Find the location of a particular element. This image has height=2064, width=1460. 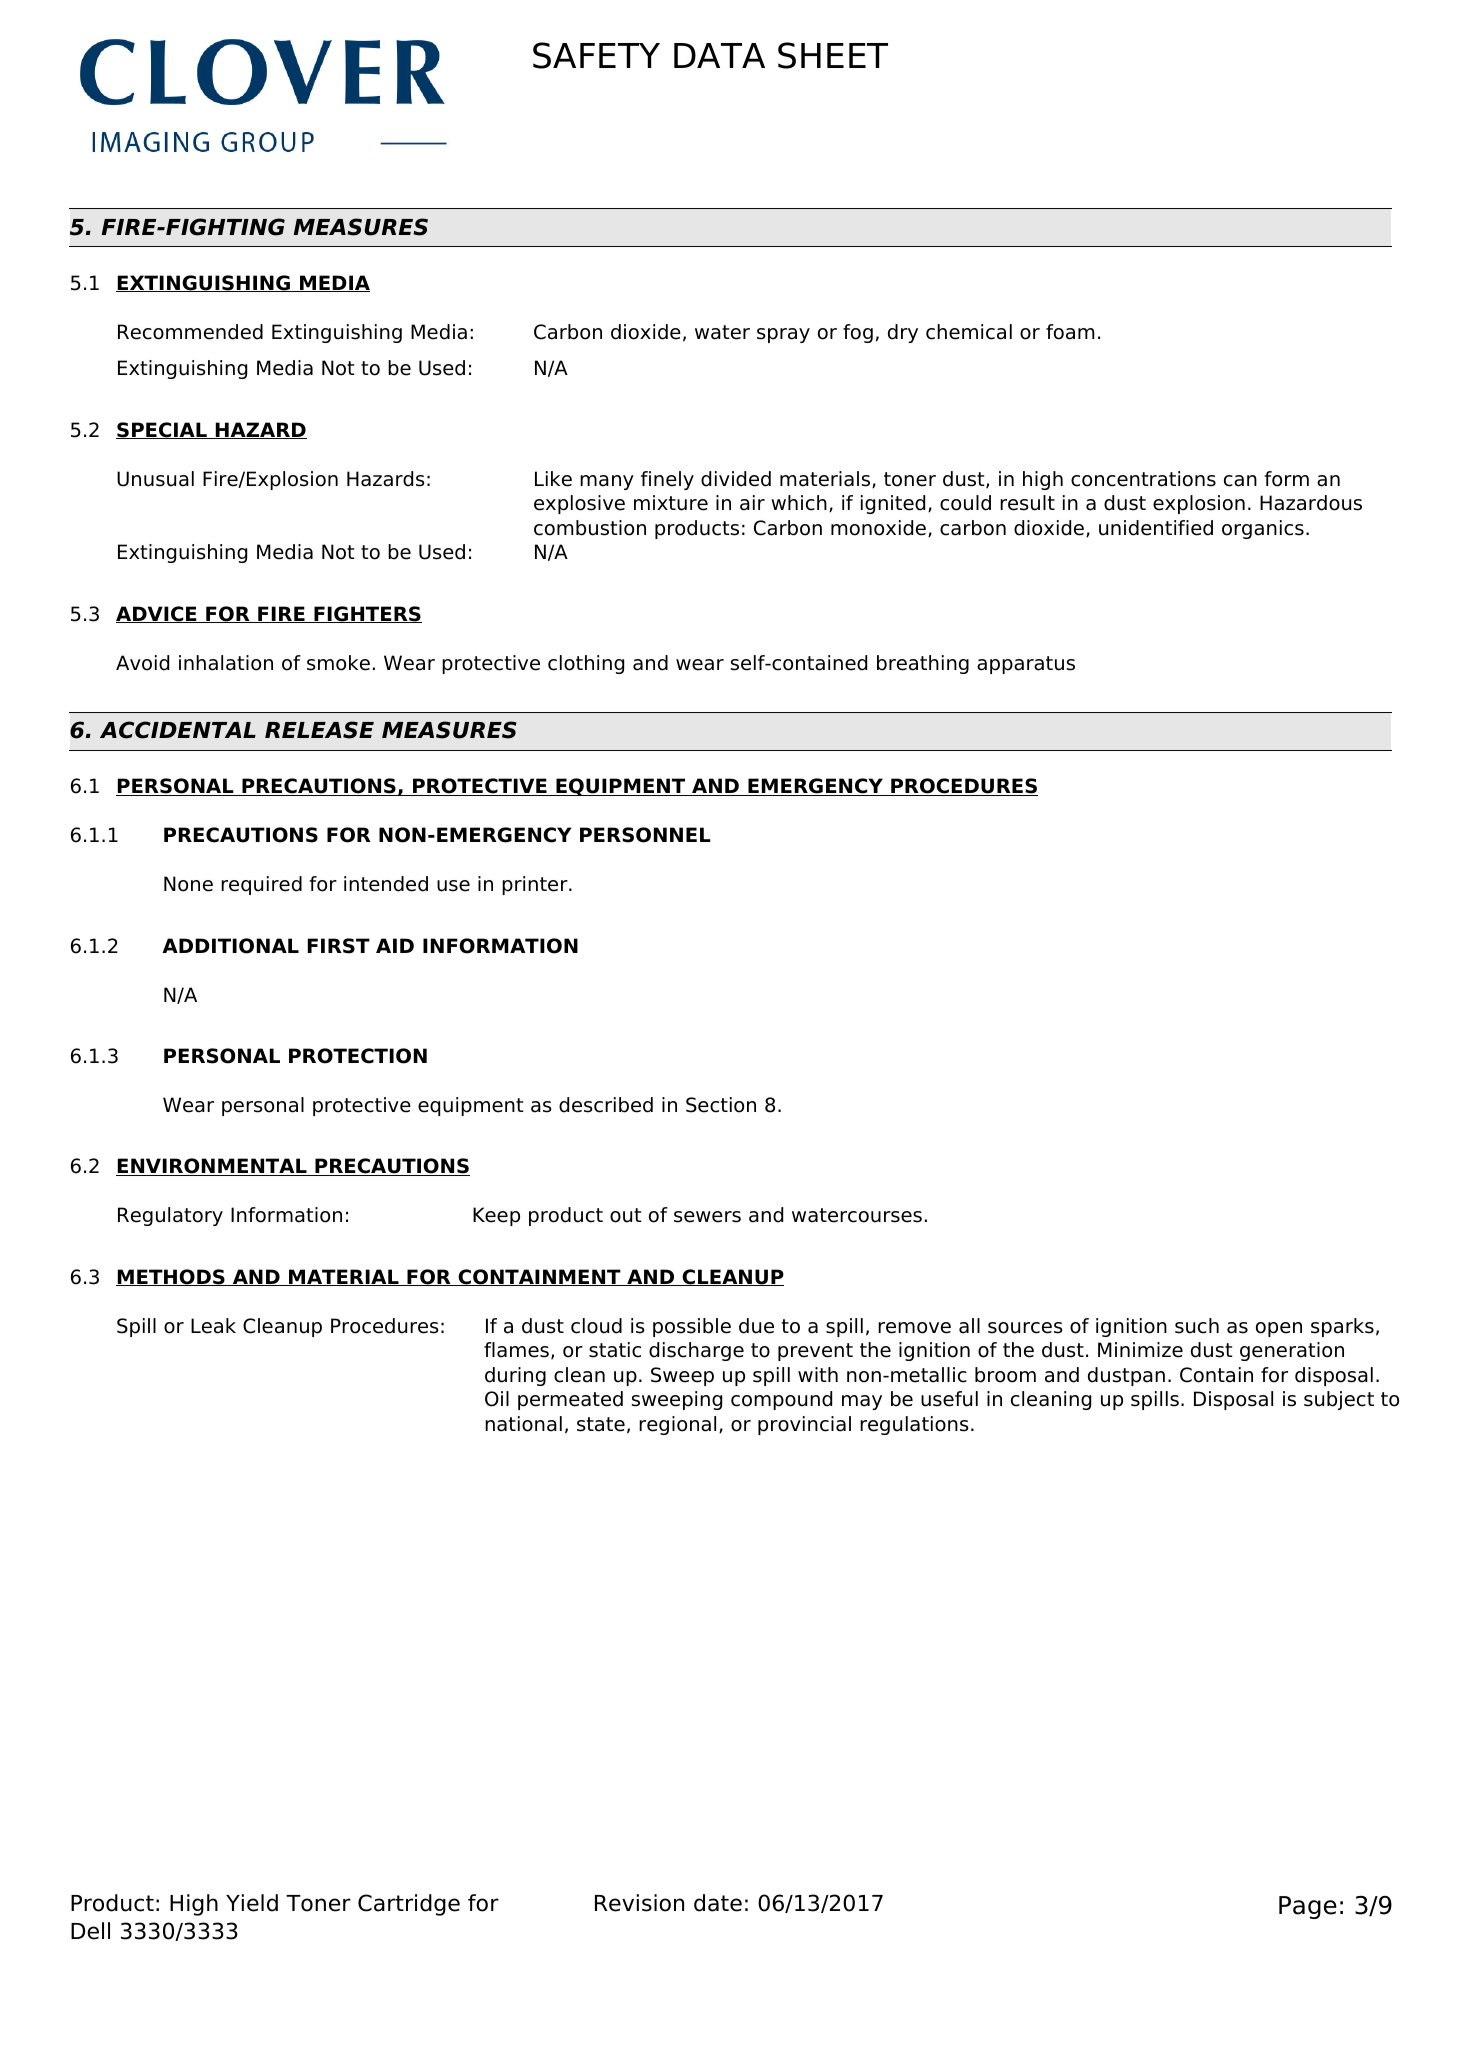

date is located at coordinates (718, 1903).
